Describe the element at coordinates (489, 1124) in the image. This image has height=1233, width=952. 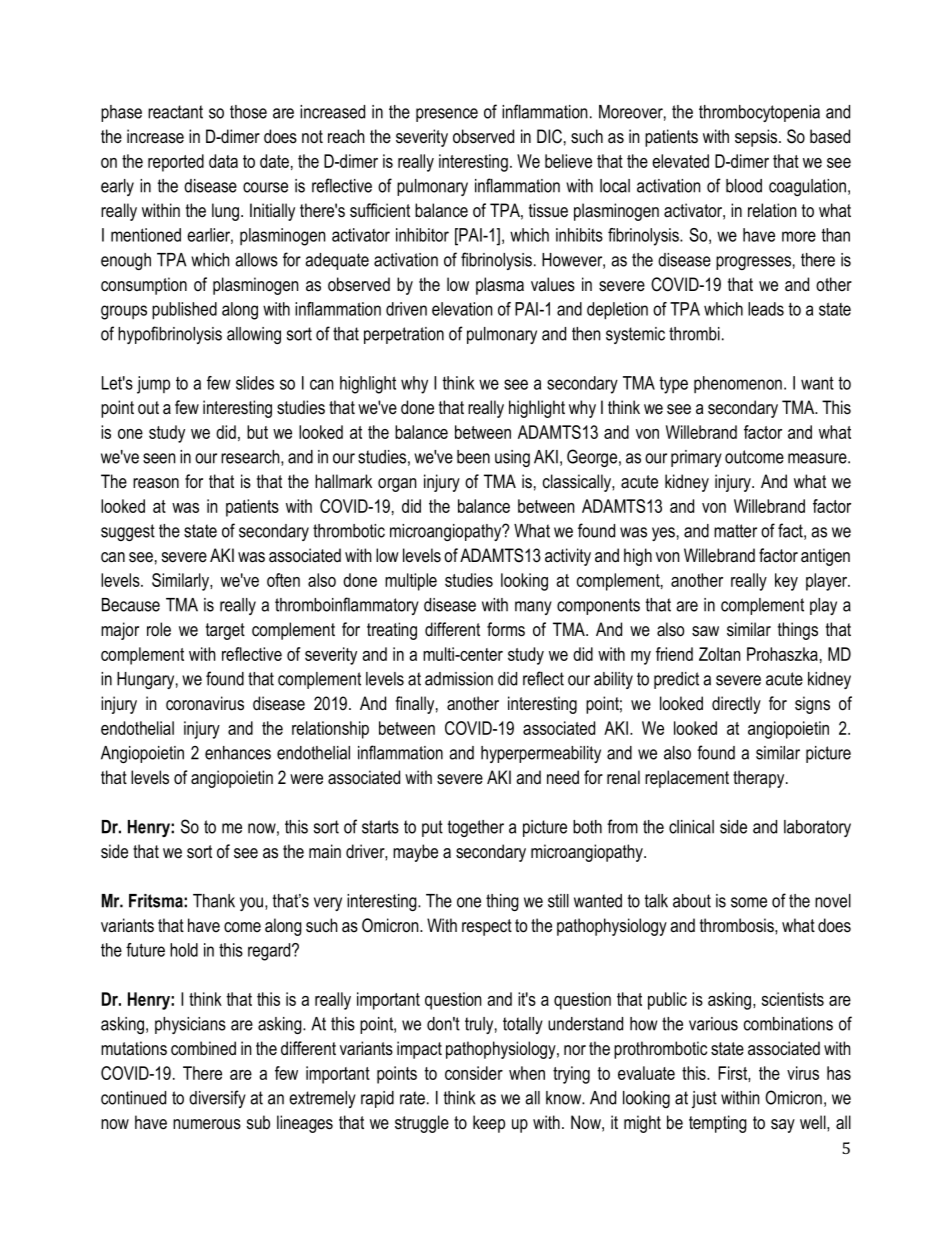
I see `keep` at that location.
